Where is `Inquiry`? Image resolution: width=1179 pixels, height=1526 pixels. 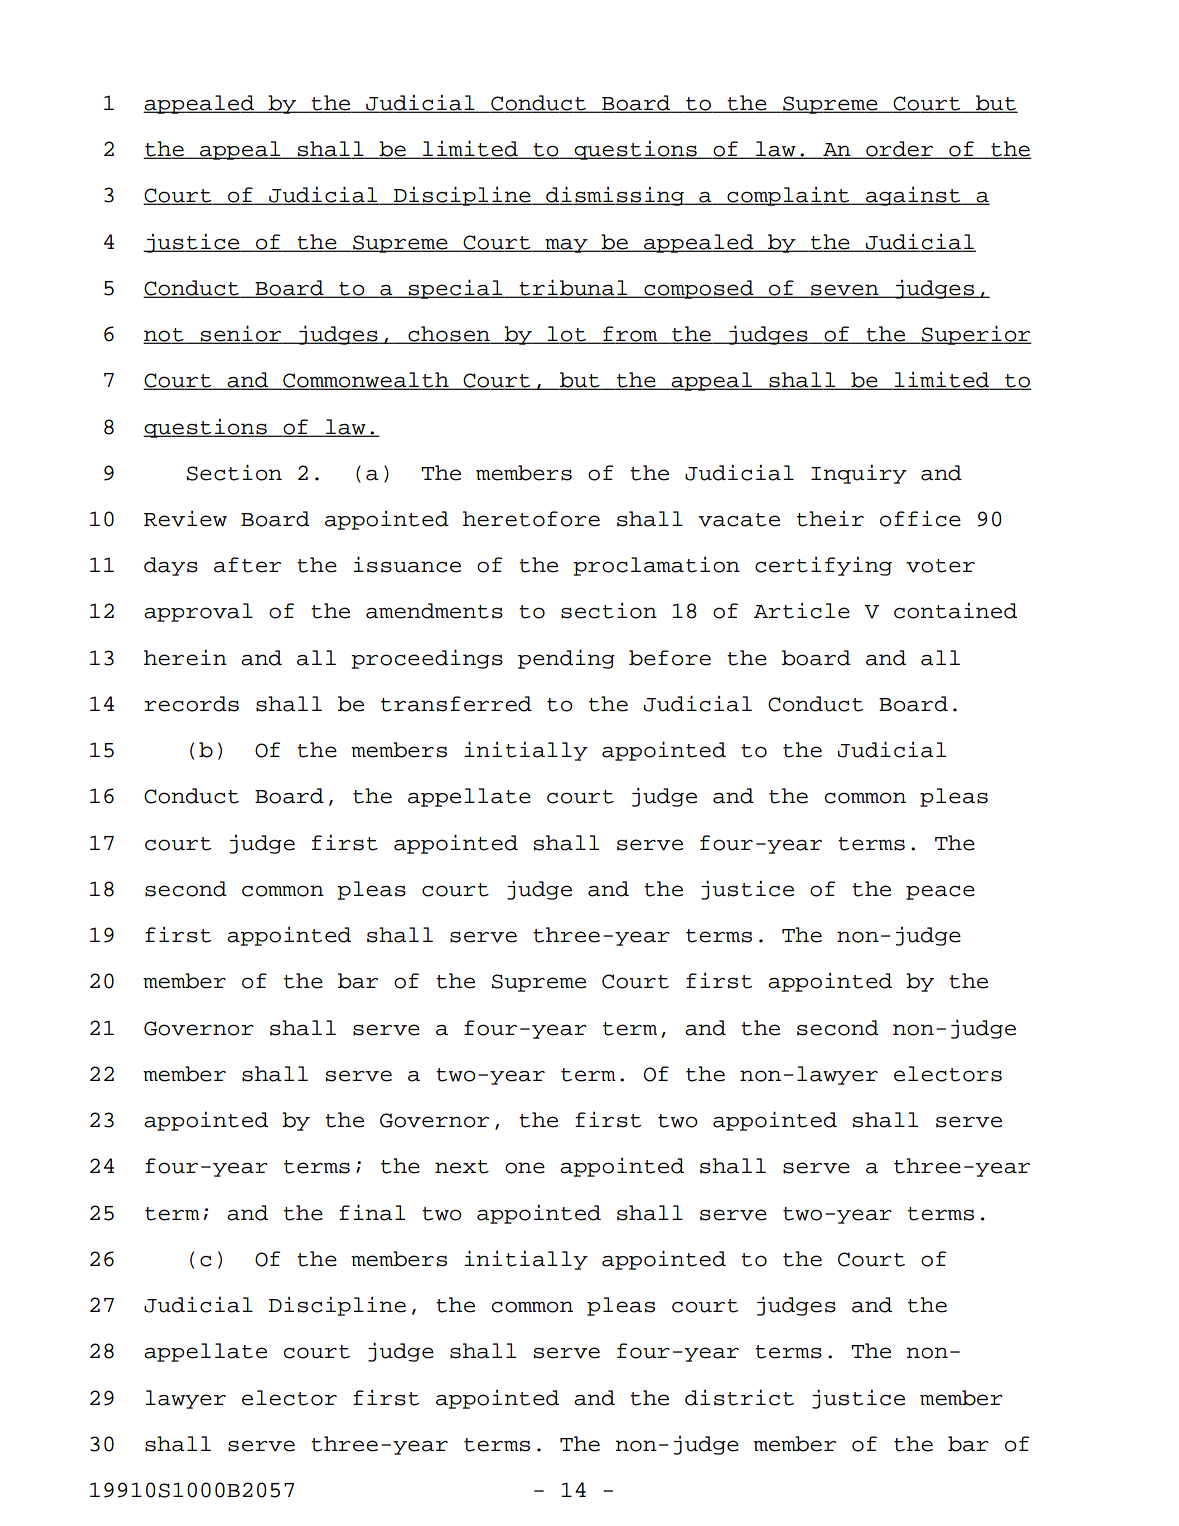 Inquiry is located at coordinates (859, 474).
